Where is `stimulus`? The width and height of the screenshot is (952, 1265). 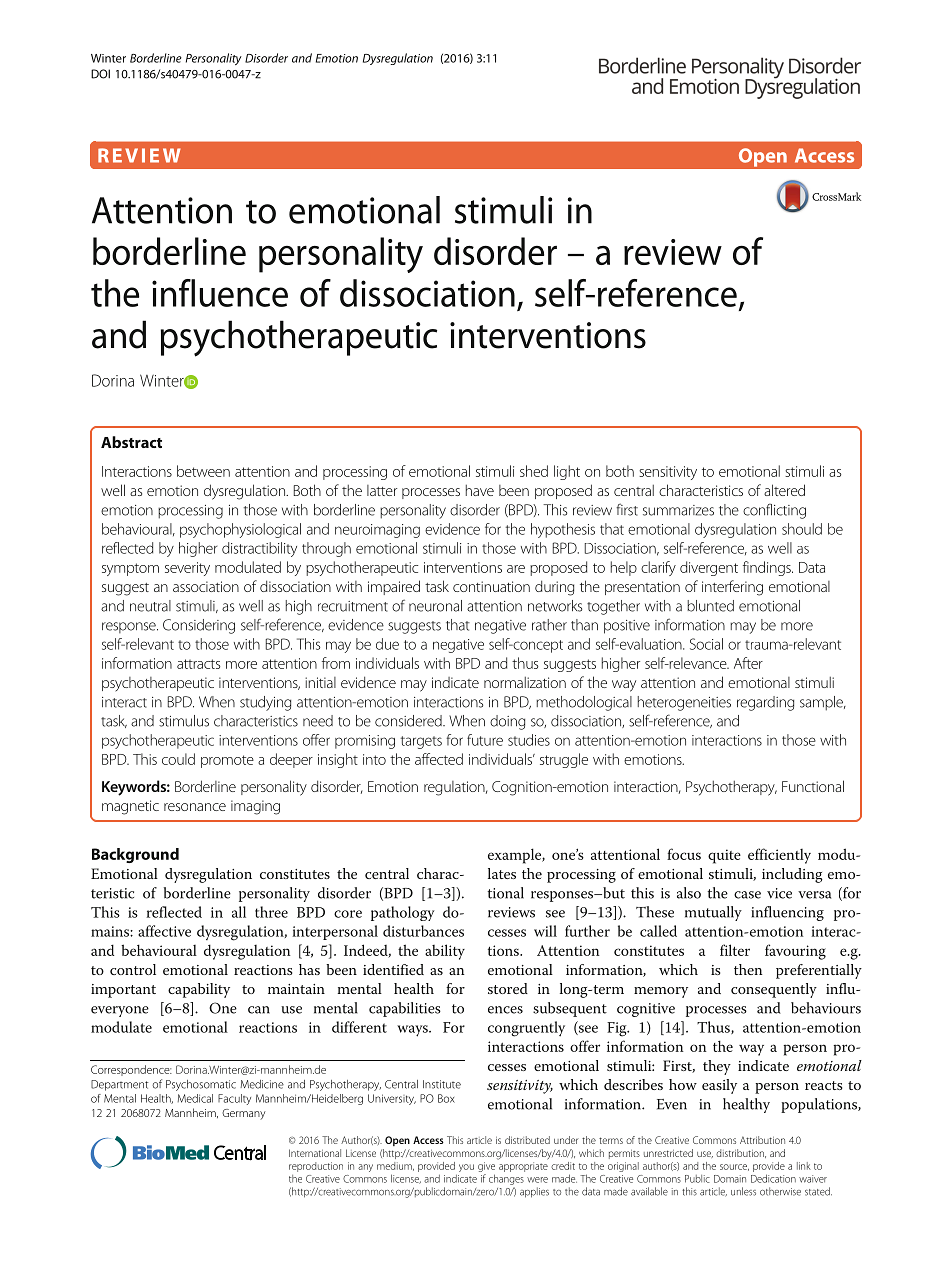 stimulus is located at coordinates (184, 721).
